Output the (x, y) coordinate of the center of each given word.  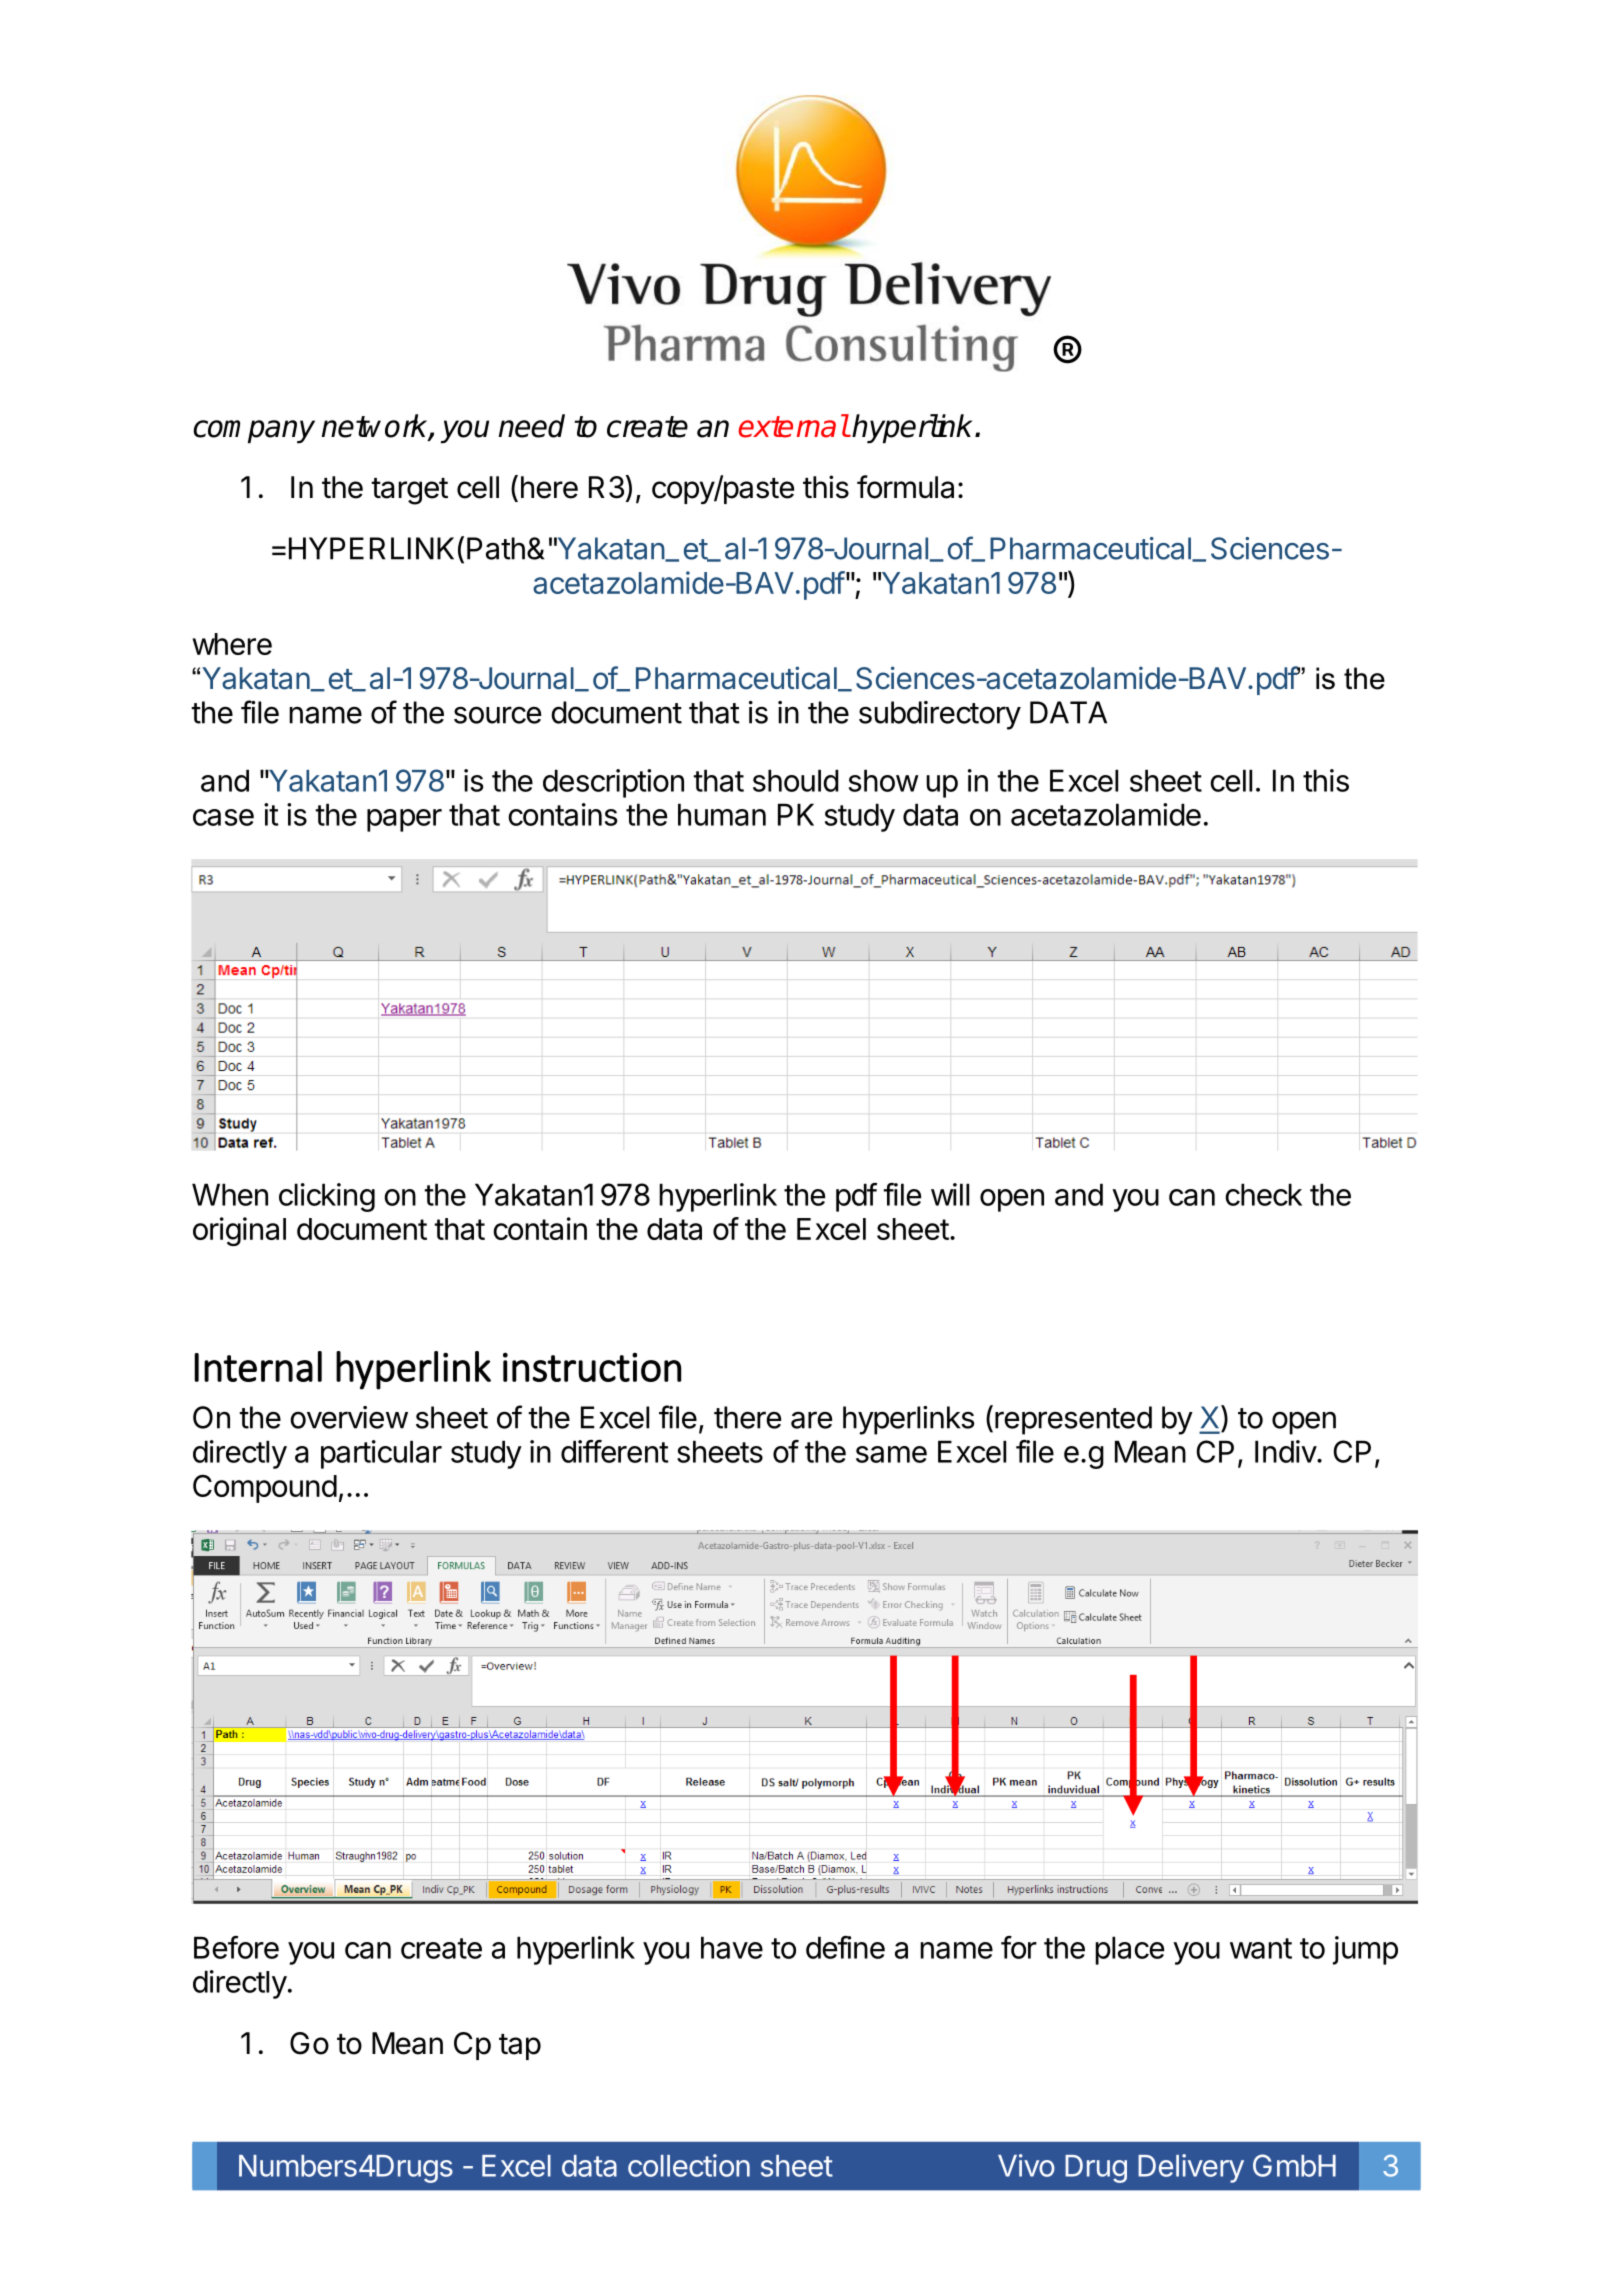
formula (905, 487)
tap (520, 2047)
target (409, 491)
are (811, 1420)
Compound (265, 1488)
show (884, 780)
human (722, 814)
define (845, 1947)
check (1263, 1194)
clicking (327, 1197)
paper (404, 820)
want (1261, 1948)
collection (689, 2165)
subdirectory (940, 715)
